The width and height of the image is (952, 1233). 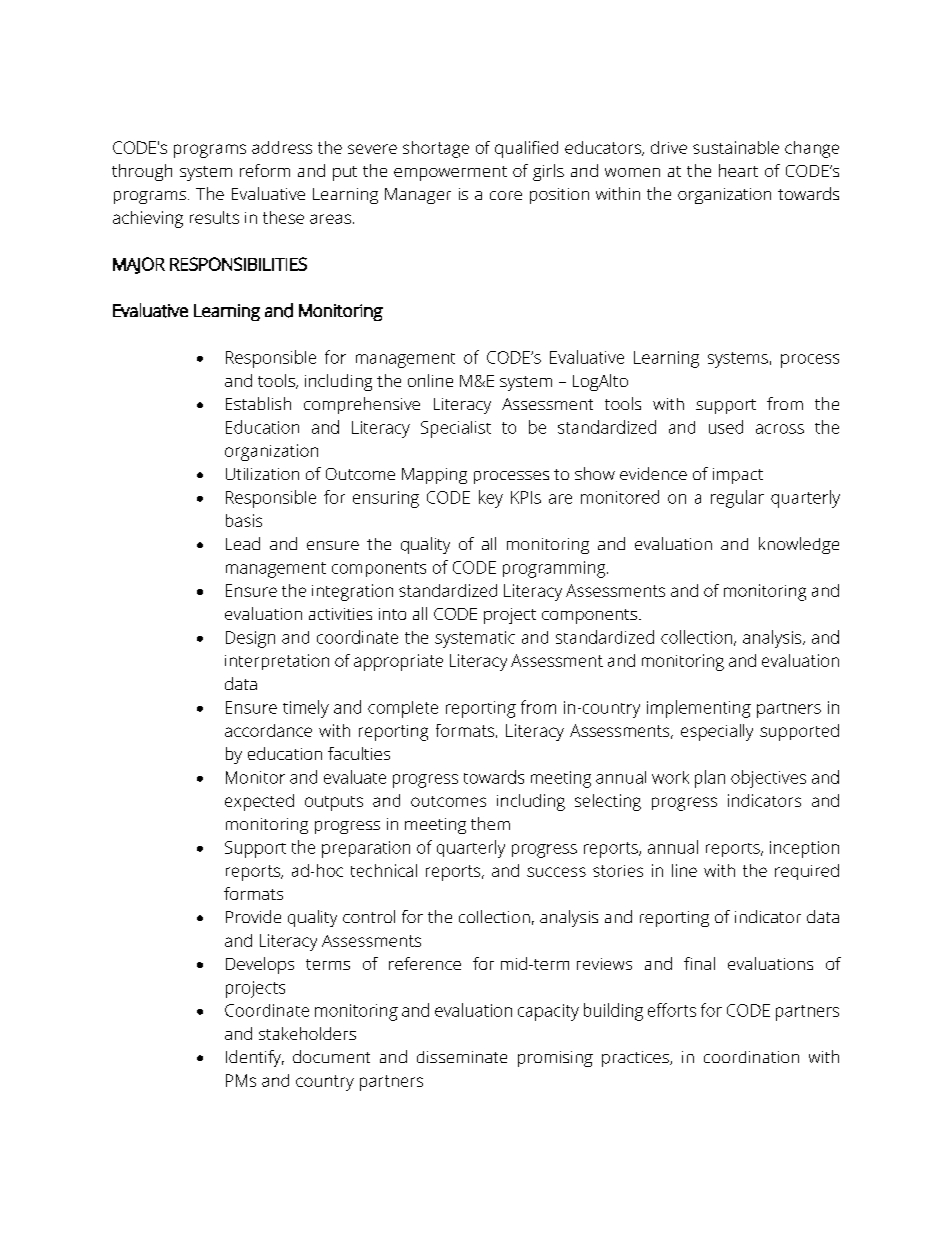 What do you see at coordinates (738, 170) in the image?
I see `heart` at bounding box center [738, 170].
